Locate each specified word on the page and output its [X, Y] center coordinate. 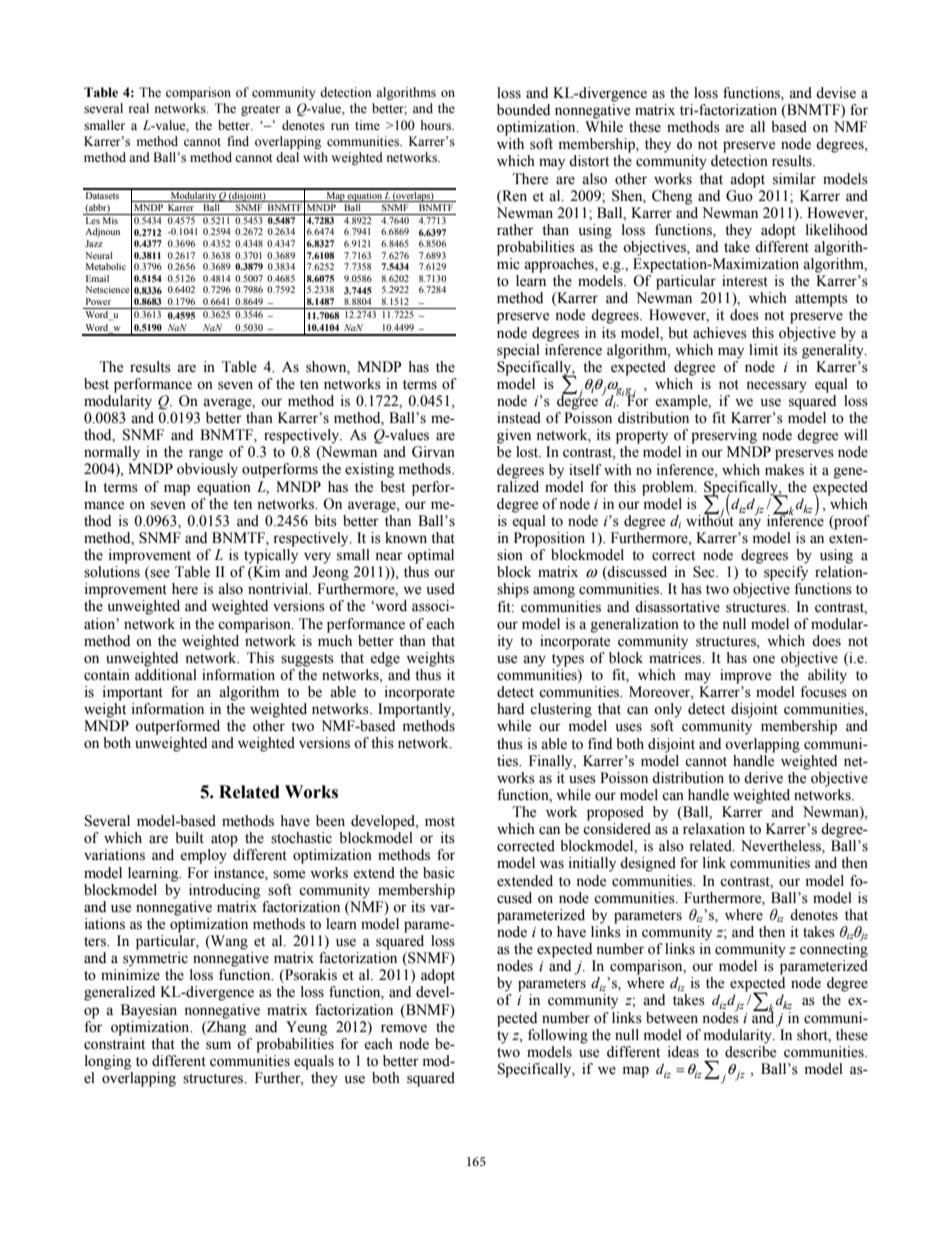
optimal [430, 556]
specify [786, 573]
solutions [112, 572]
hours [437, 125]
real [139, 108]
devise [836, 93]
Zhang [225, 1027]
